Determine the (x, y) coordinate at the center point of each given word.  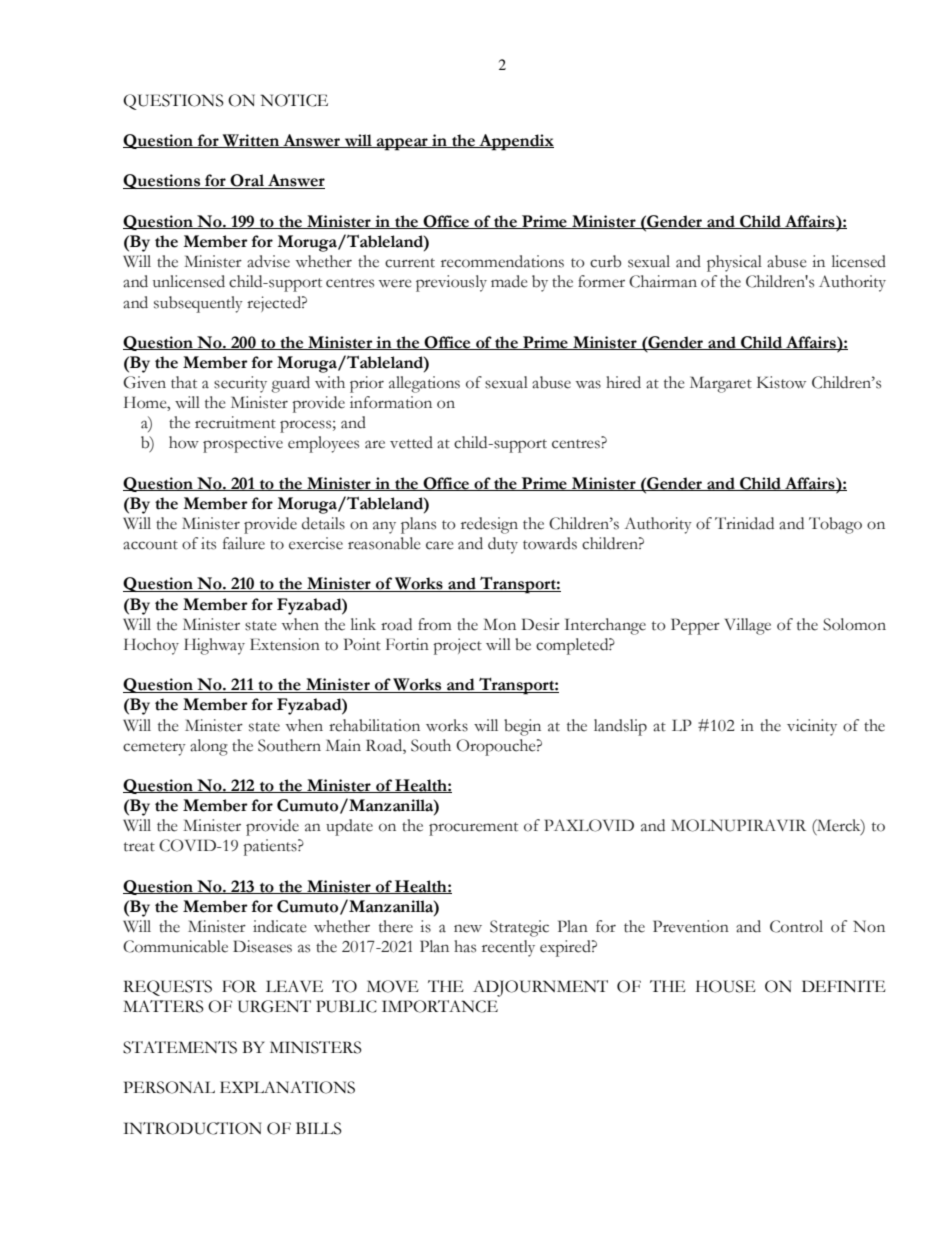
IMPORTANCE (440, 1006)
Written (251, 141)
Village (748, 626)
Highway (214, 646)
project (457, 646)
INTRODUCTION (192, 1128)
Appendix (515, 142)
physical (734, 263)
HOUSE (726, 986)
